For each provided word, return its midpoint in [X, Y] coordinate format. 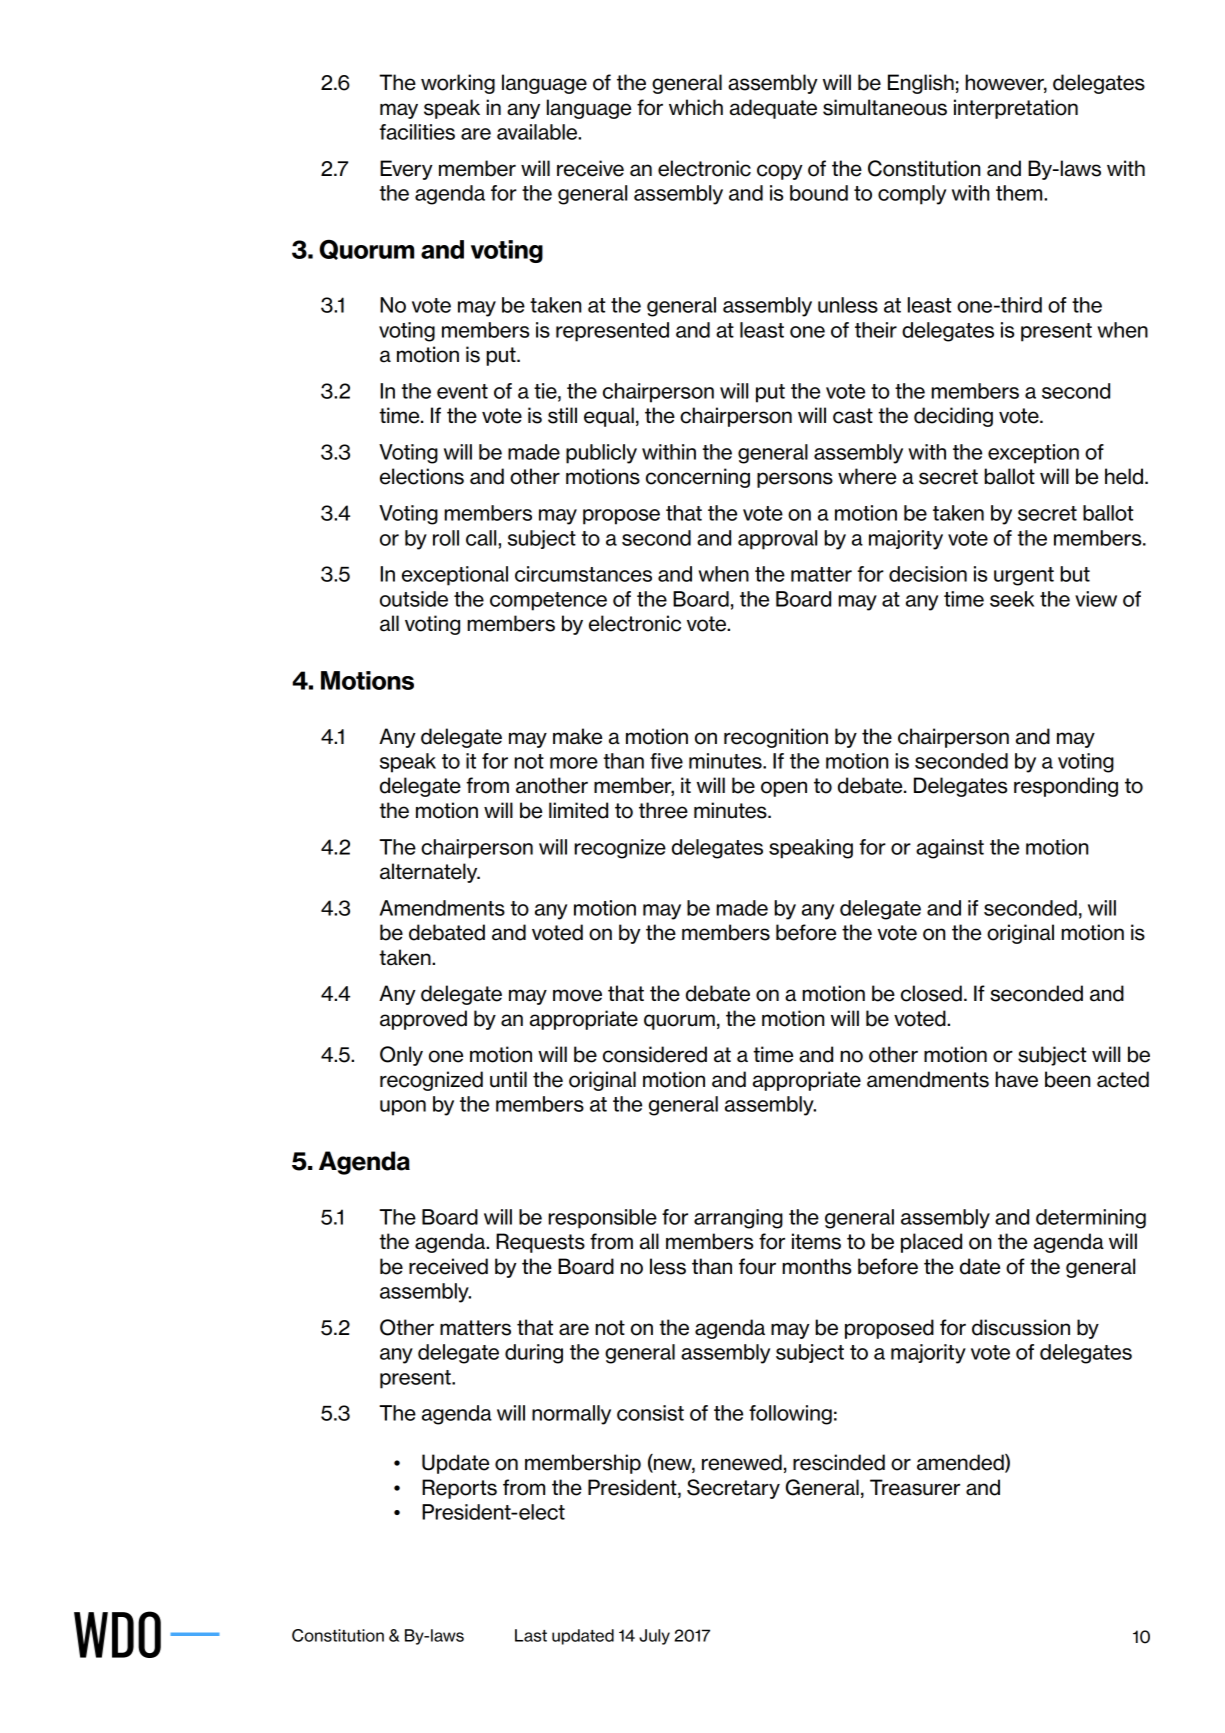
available [538, 132]
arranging [738, 1219]
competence [548, 601]
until [508, 1079]
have [1016, 1079]
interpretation [1016, 109]
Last [531, 1635]
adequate [773, 109]
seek [1012, 599]
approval [777, 540]
